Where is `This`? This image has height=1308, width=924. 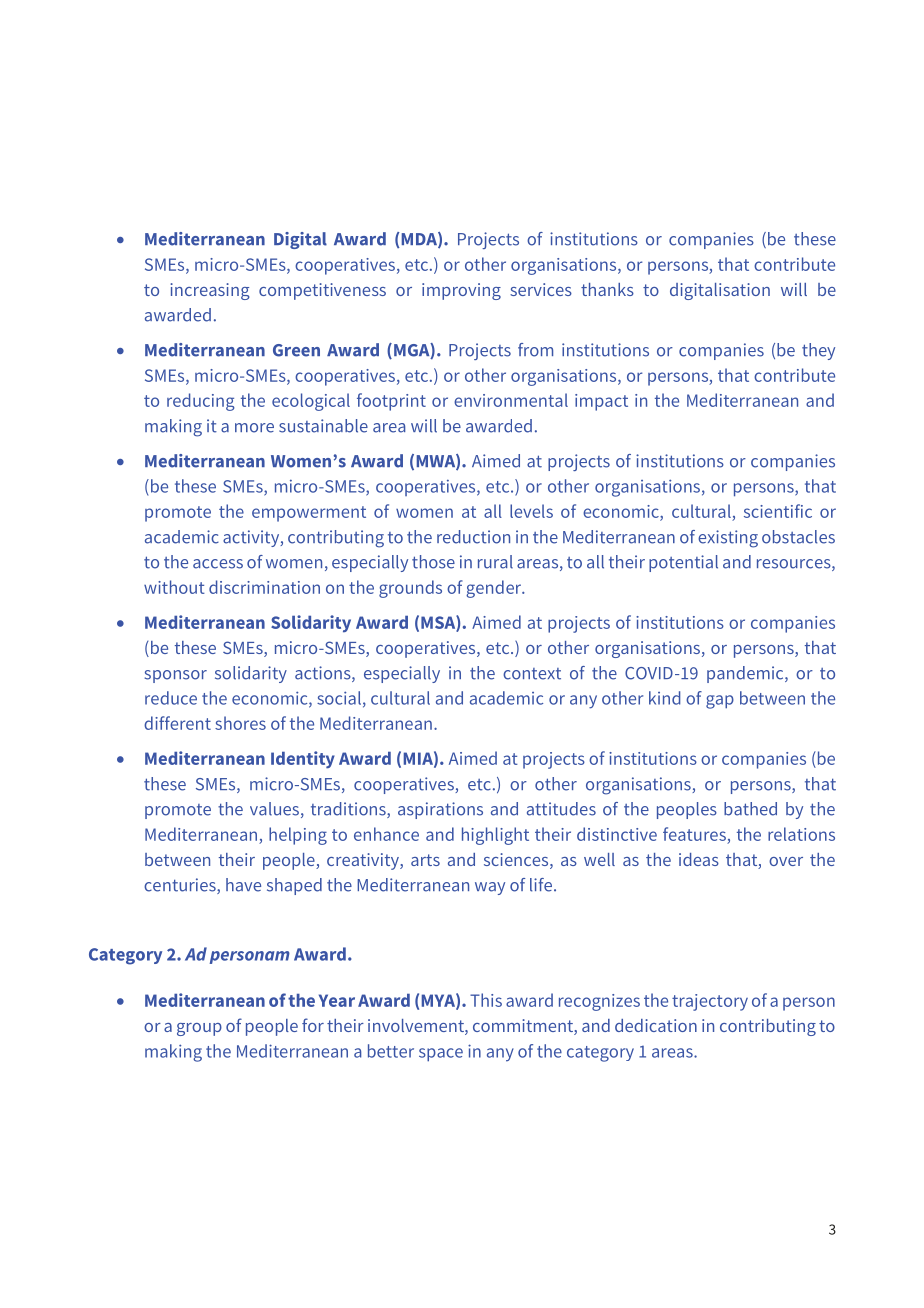
This is located at coordinates (486, 1000).
